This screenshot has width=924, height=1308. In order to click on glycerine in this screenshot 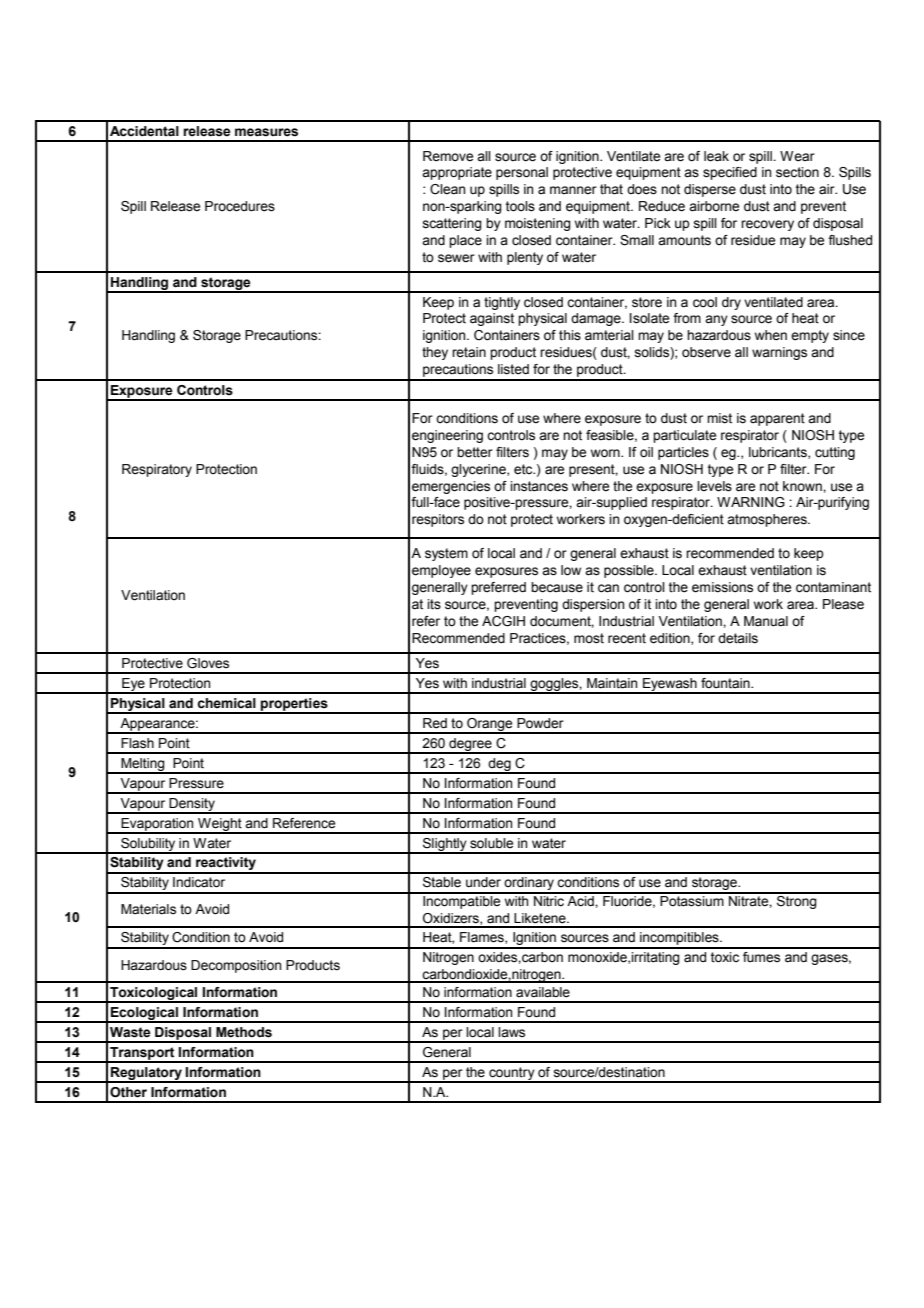, I will do `click(479, 470)`.
